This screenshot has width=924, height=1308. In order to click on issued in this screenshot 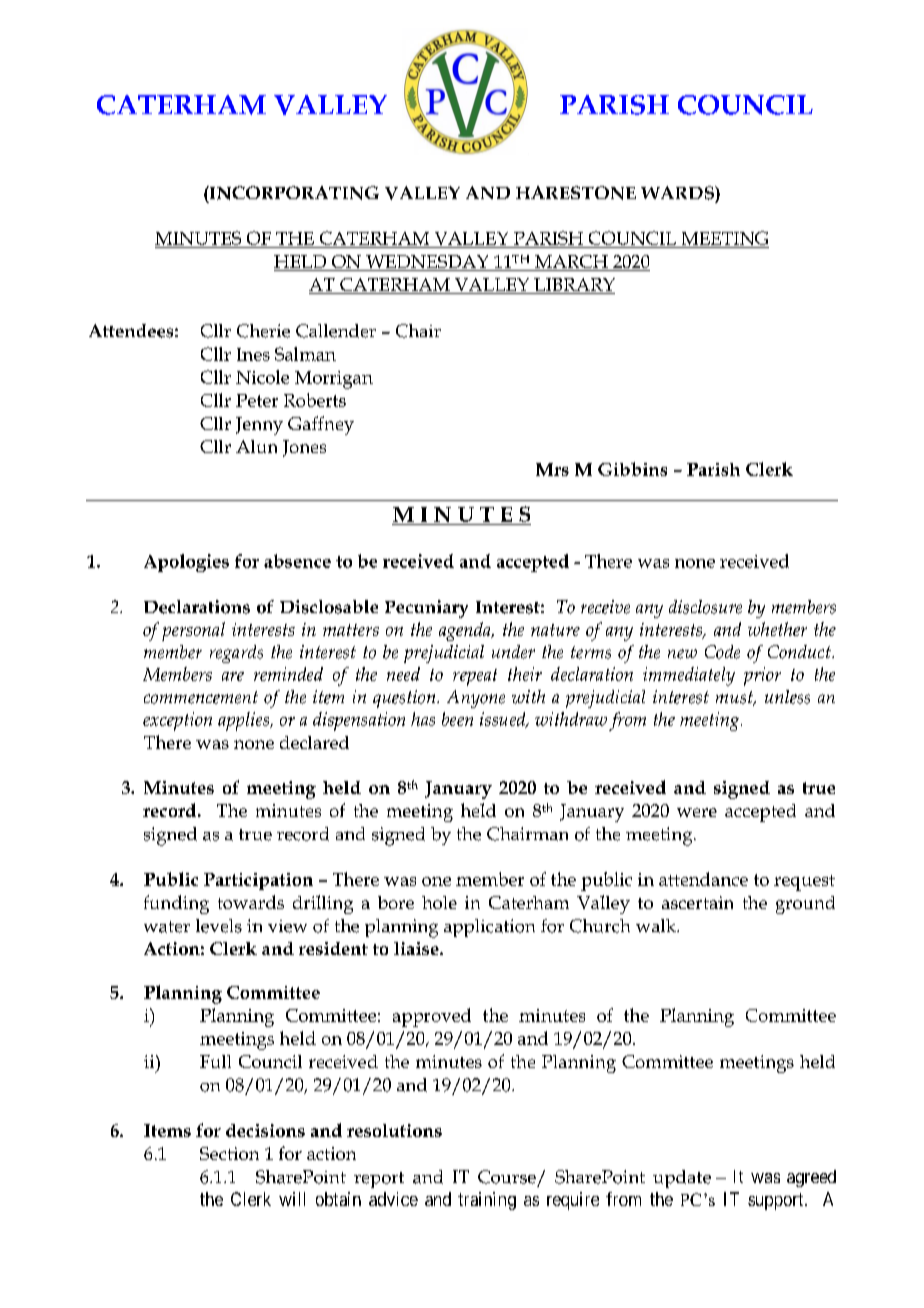, I will do `click(504, 720)`.
